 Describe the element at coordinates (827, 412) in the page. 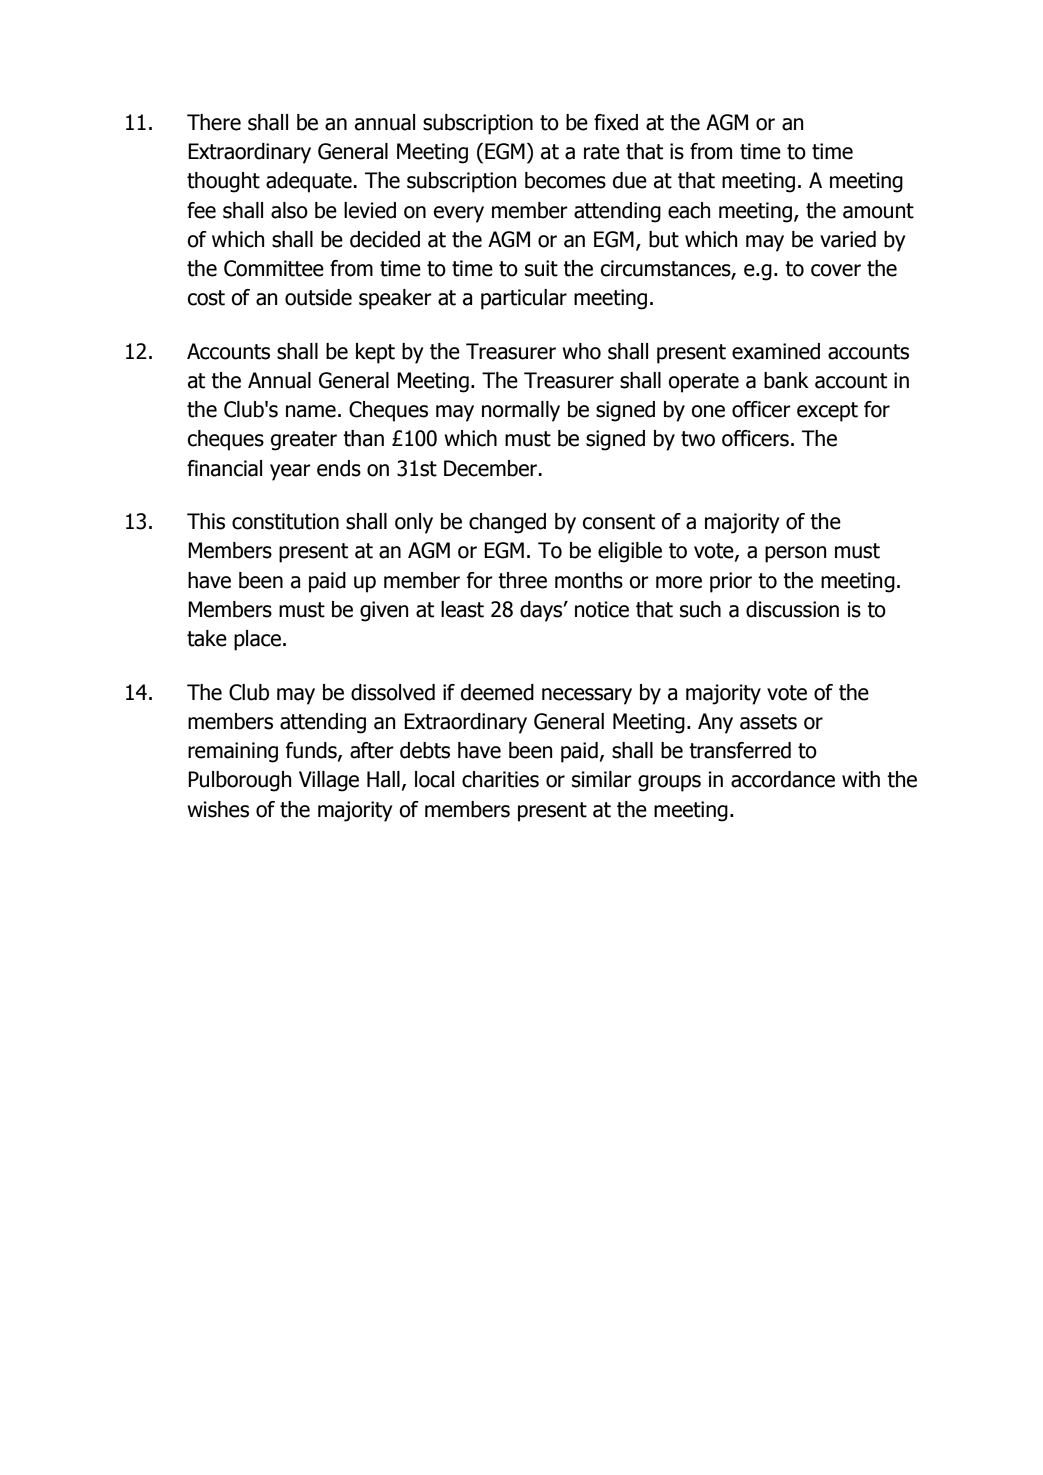

I see `except` at that location.
